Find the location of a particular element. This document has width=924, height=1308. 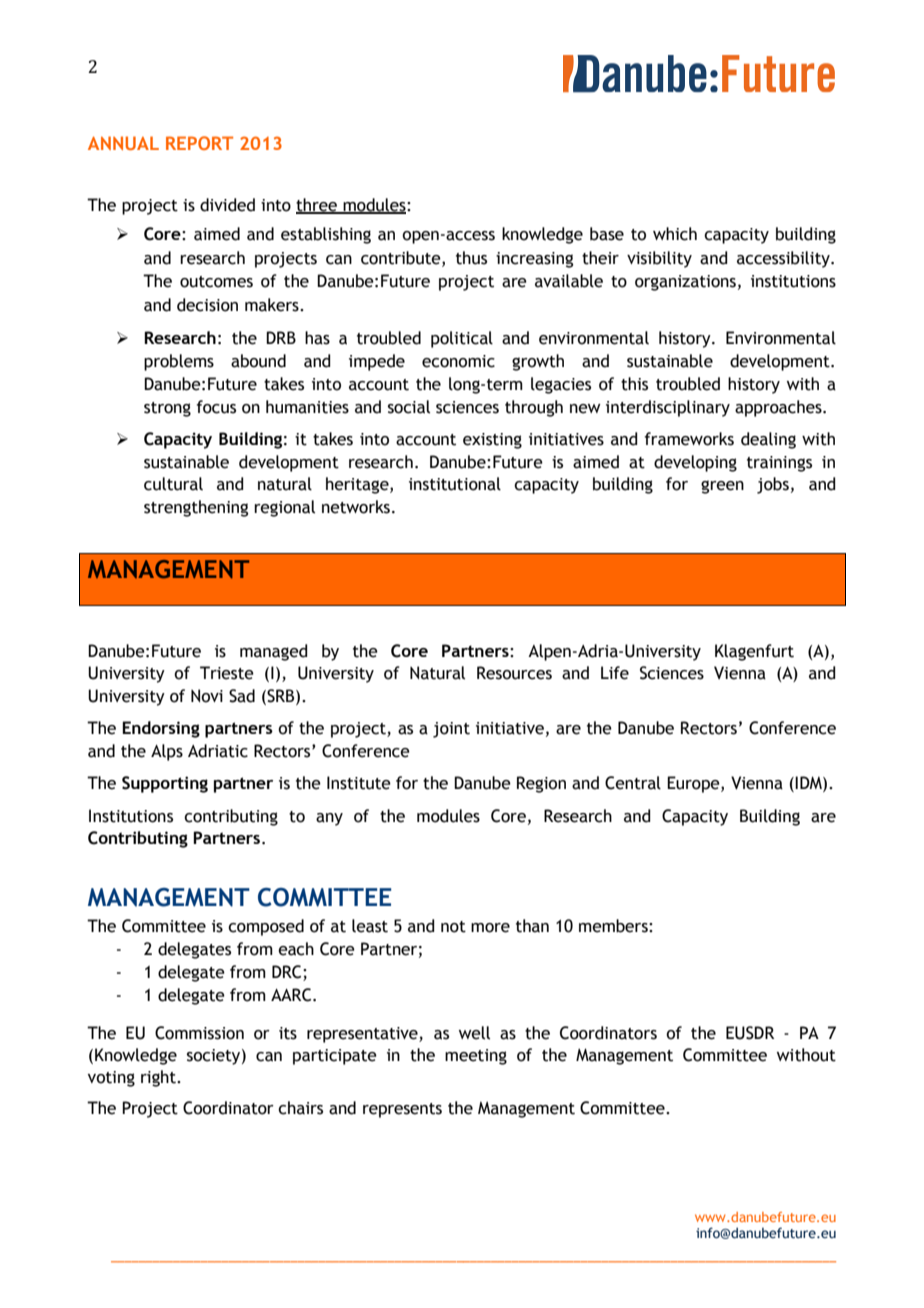

institutional is located at coordinates (455, 484).
